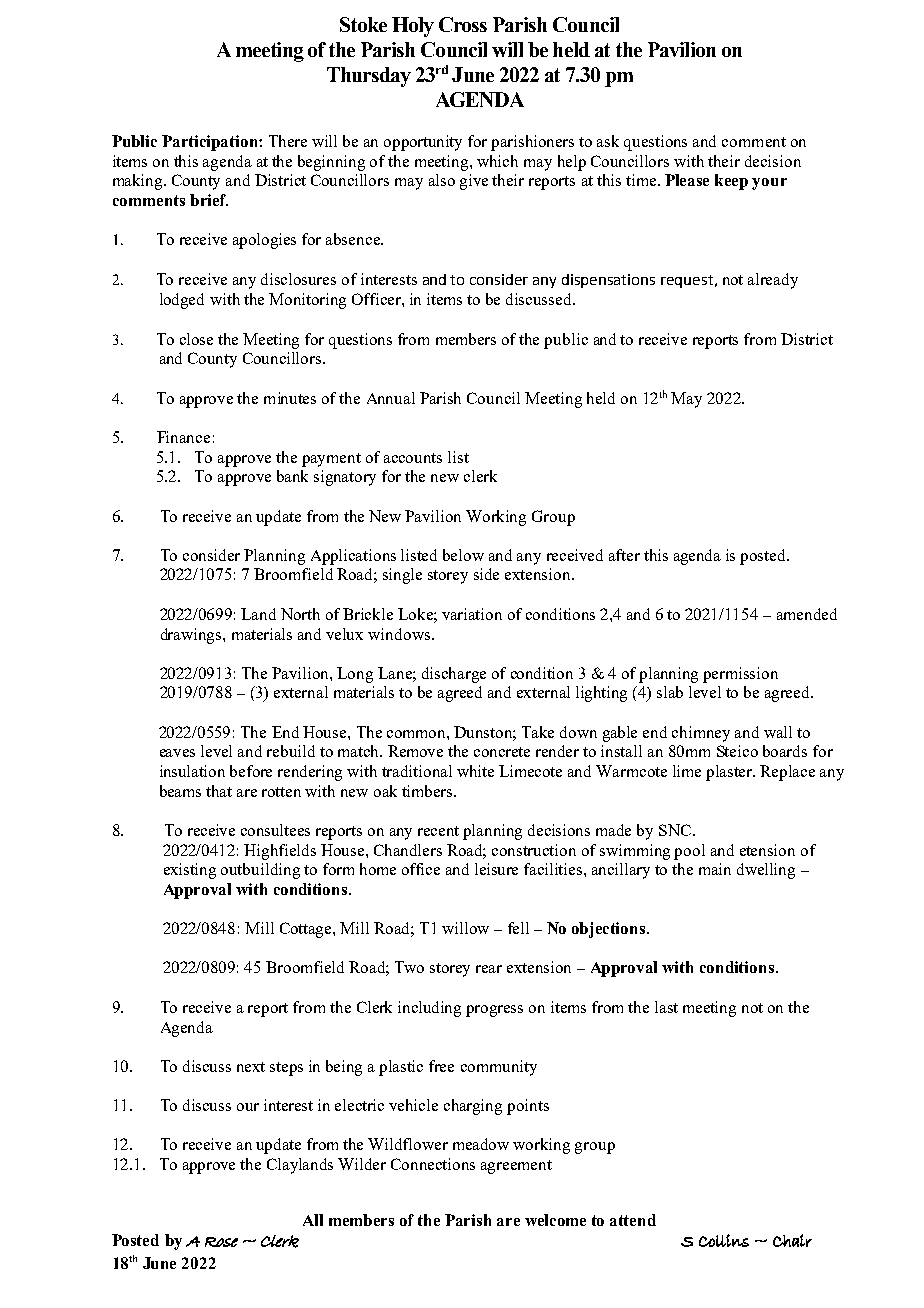 Image resolution: width=924 pixels, height=1308 pixels. What do you see at coordinates (472, 614) in the page?
I see `variation` at bounding box center [472, 614].
